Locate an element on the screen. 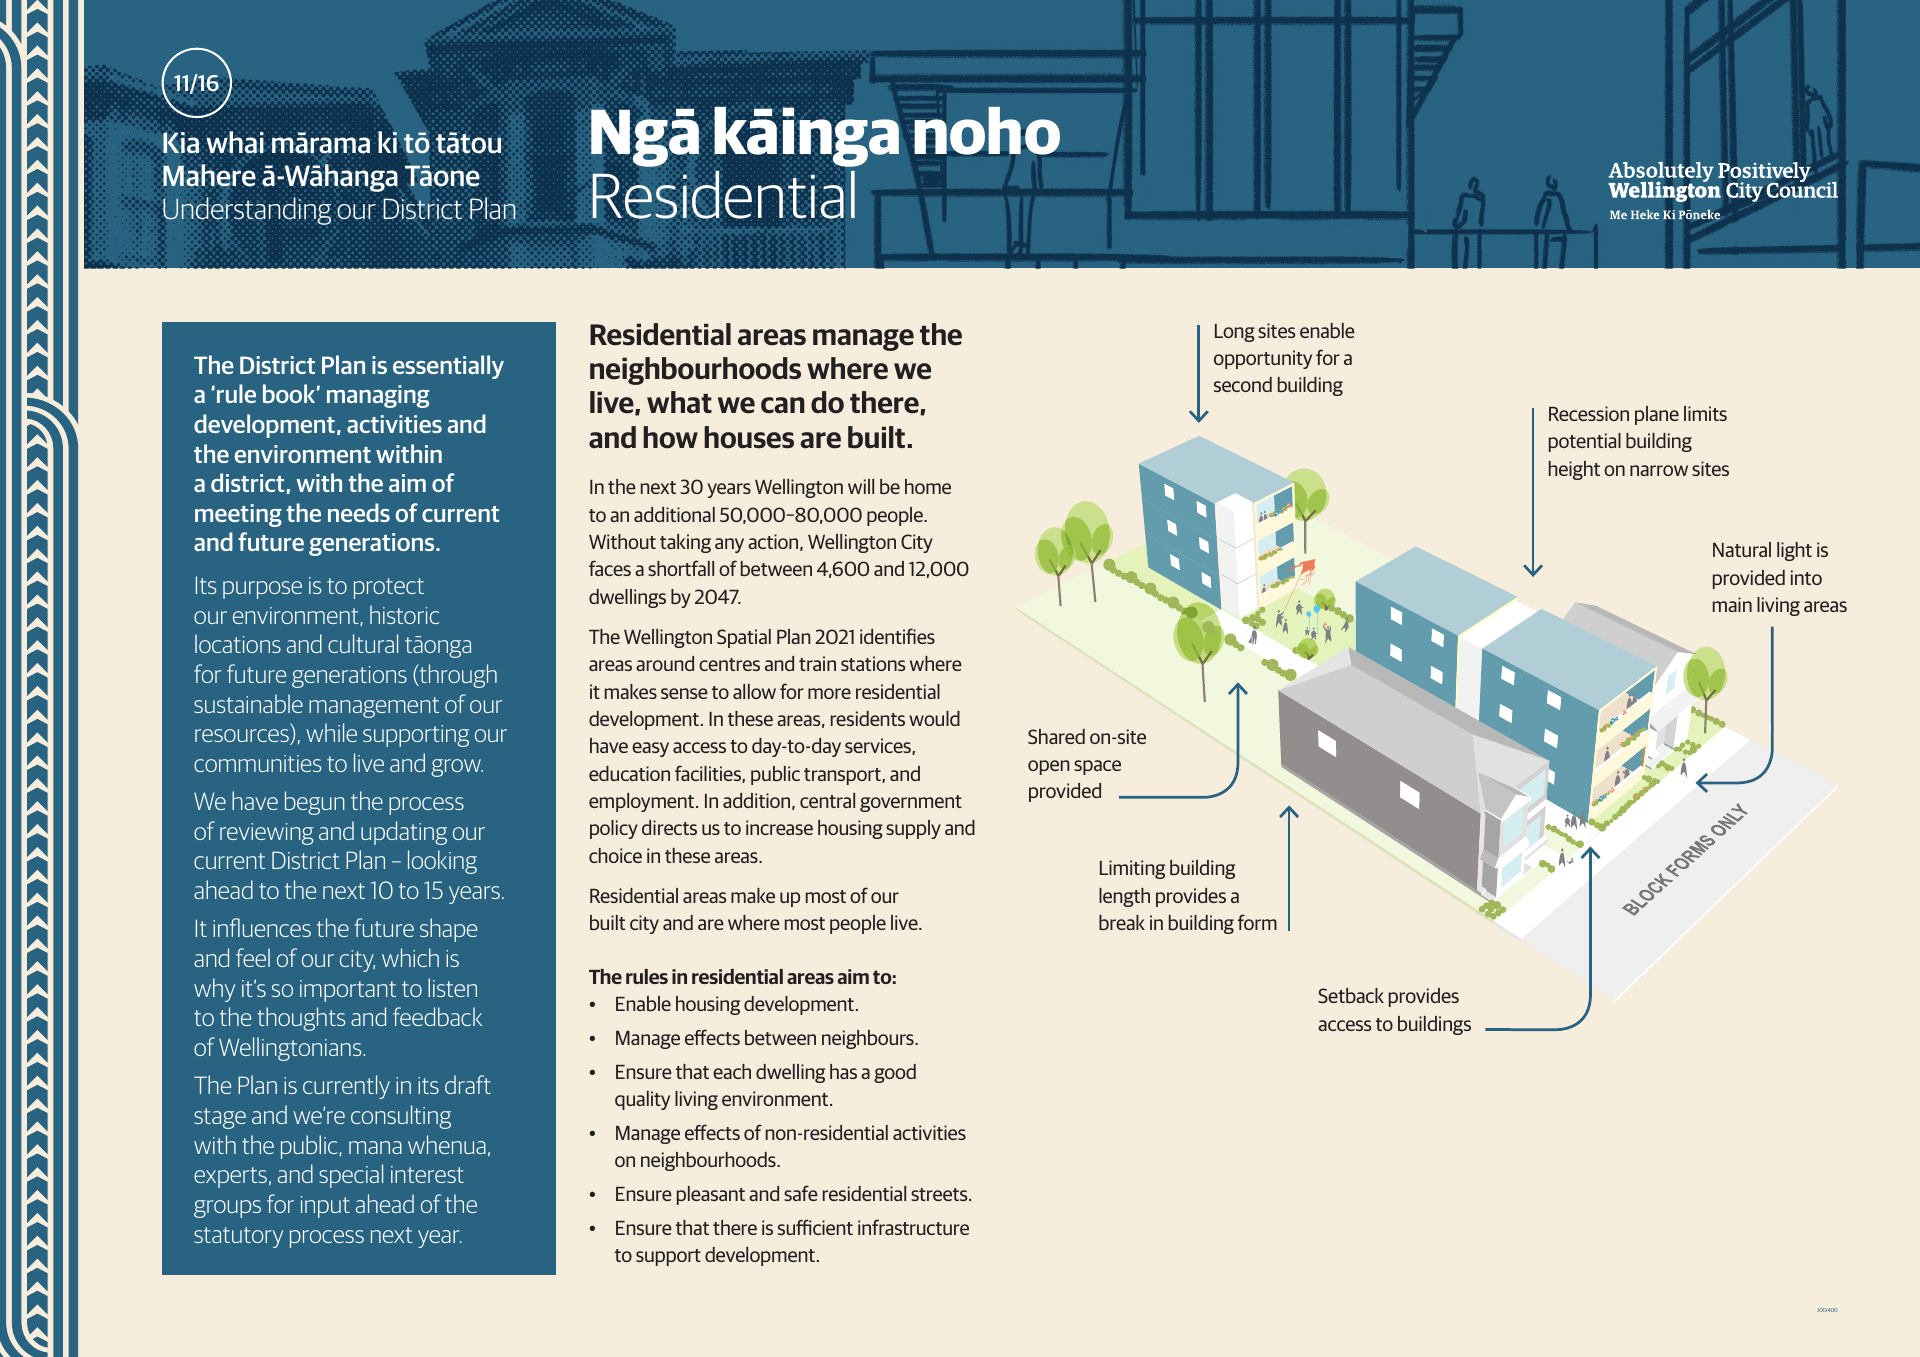  Understanding is located at coordinates (247, 211).
